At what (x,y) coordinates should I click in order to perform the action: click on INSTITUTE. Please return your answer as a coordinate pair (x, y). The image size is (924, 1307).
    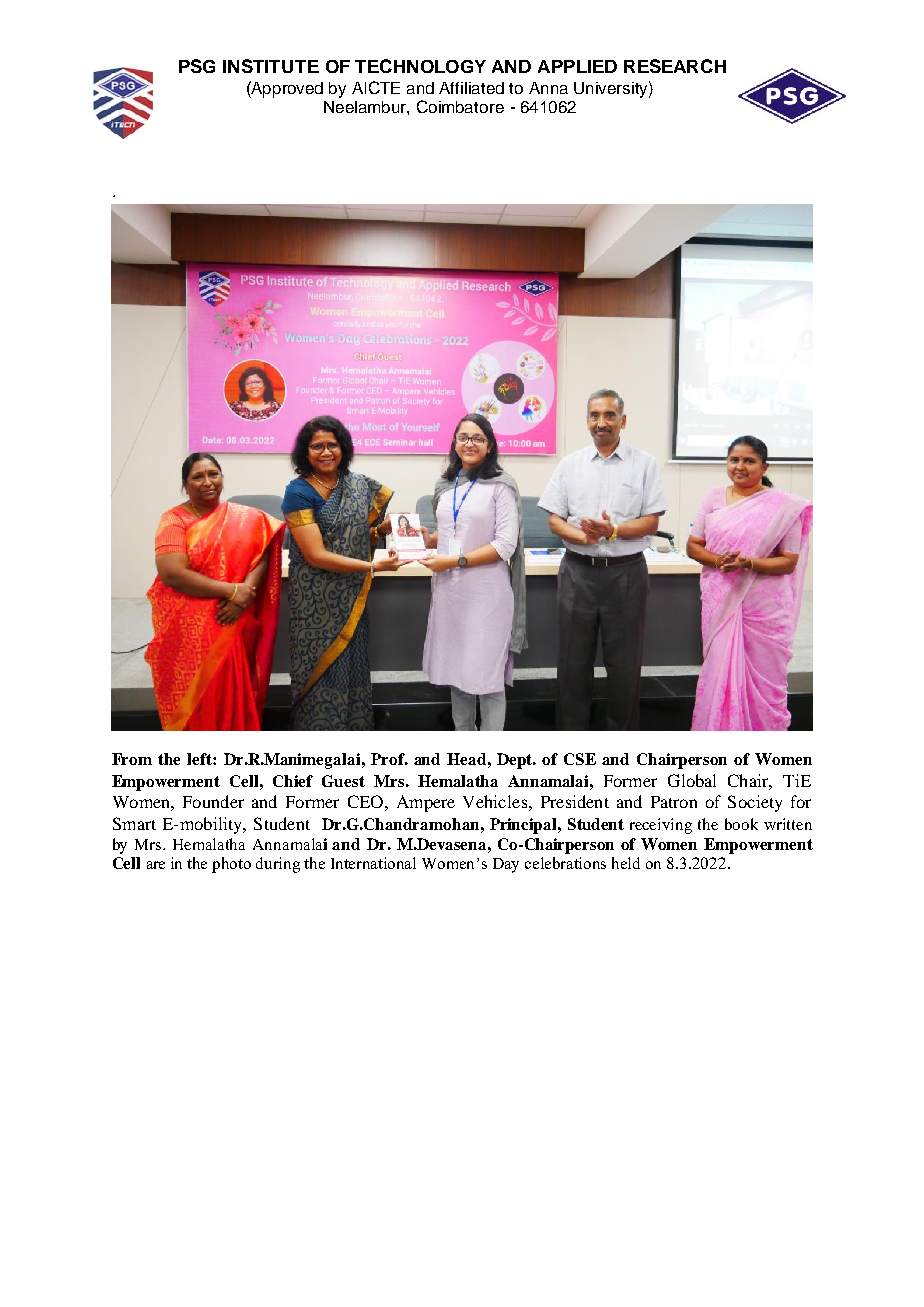
    Looking at the image, I should click on (271, 66).
